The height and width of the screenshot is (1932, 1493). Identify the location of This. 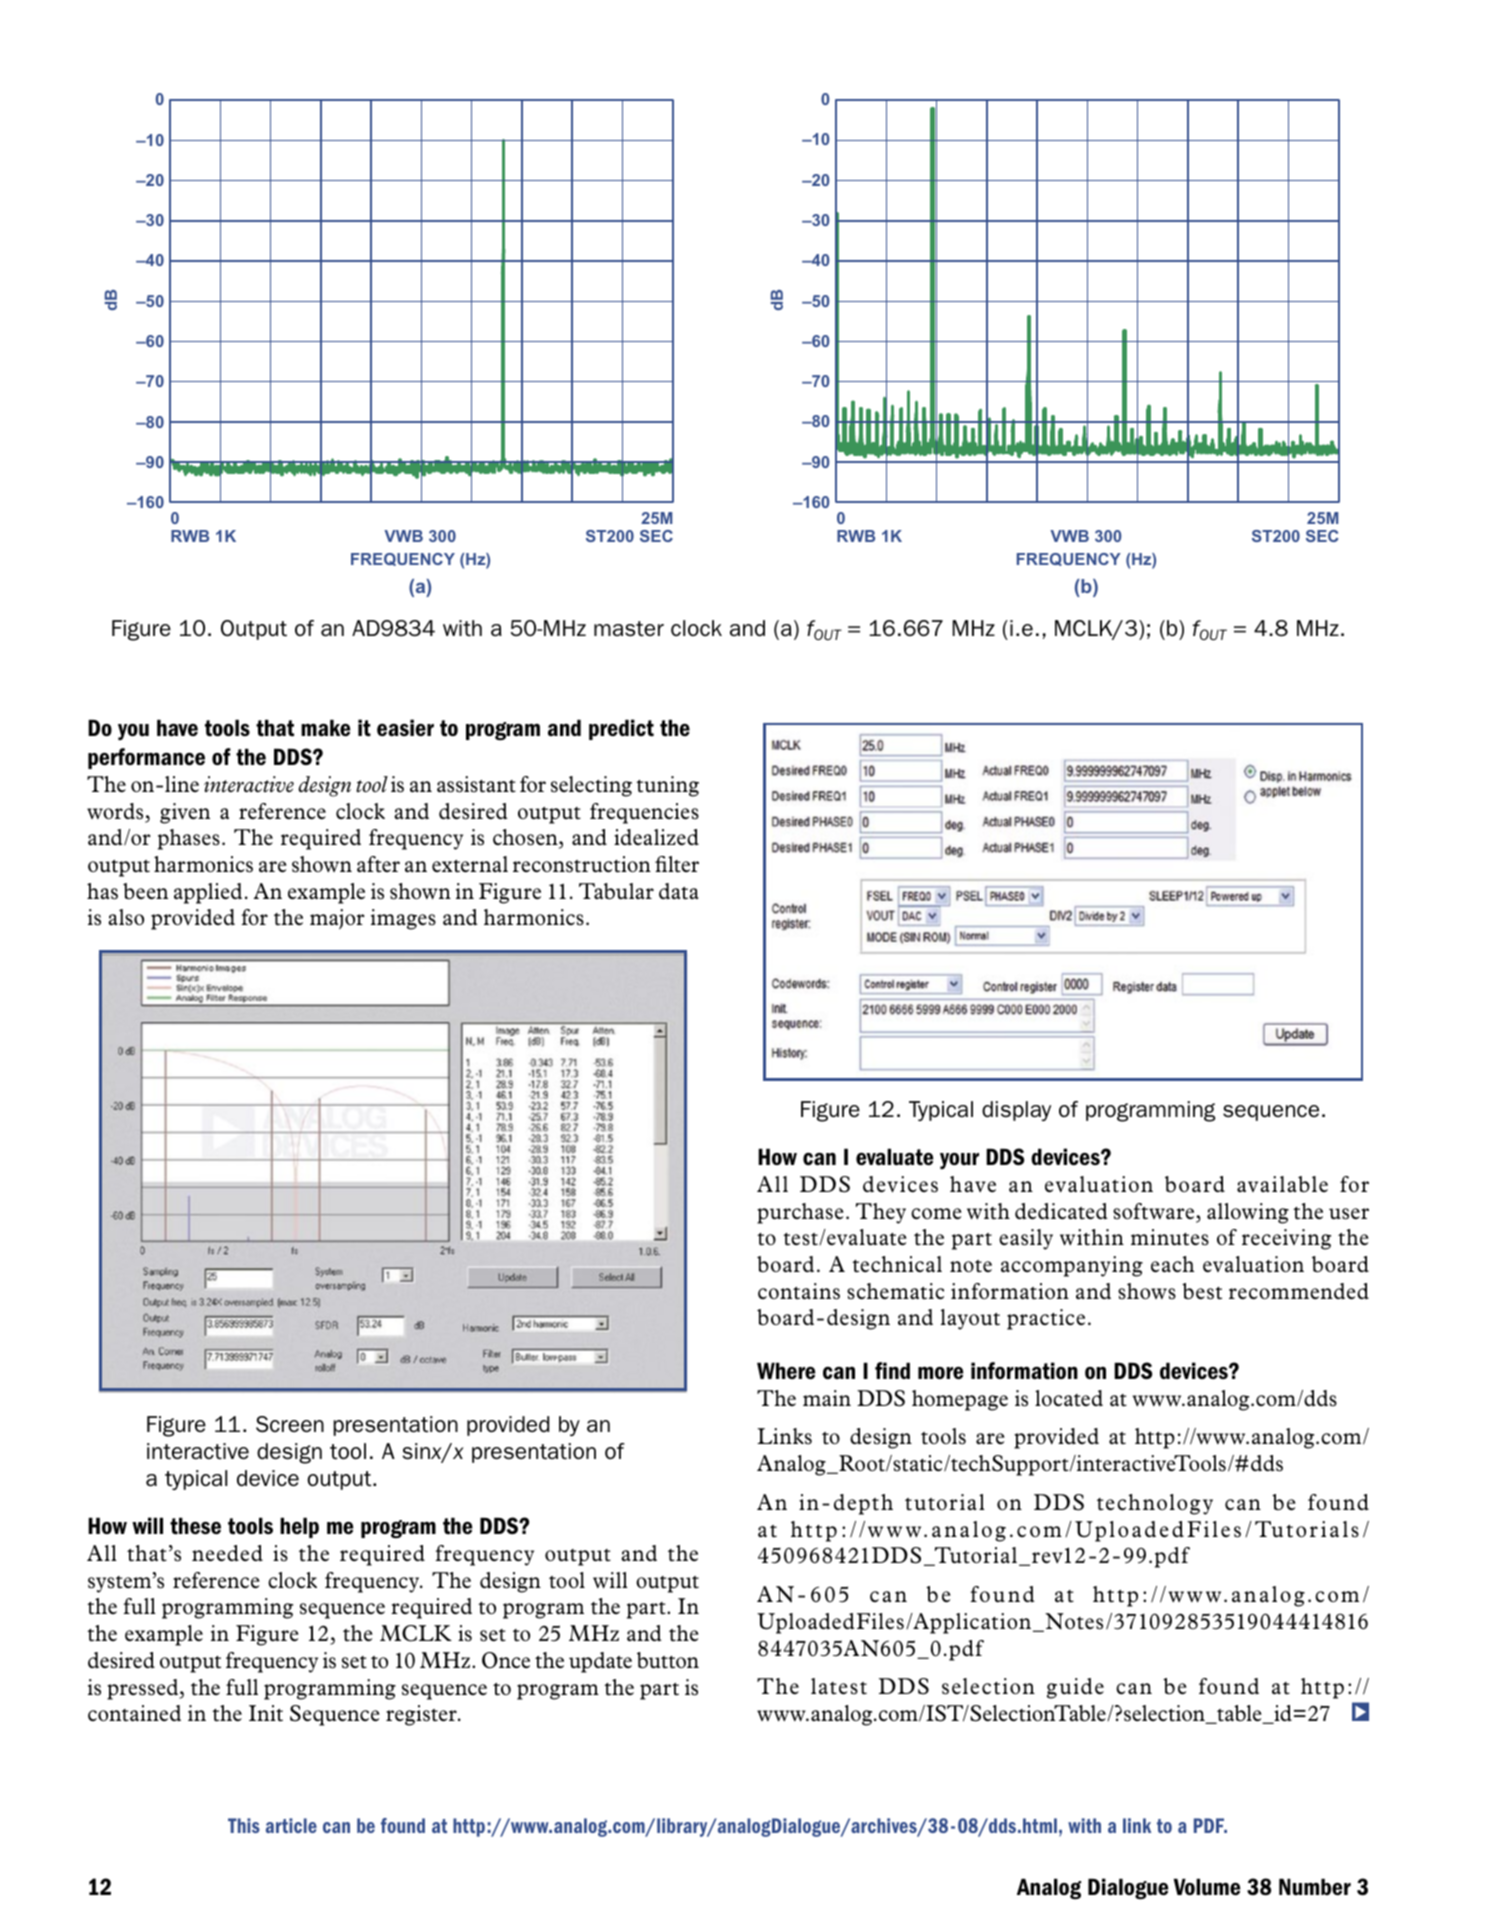
(244, 1825).
